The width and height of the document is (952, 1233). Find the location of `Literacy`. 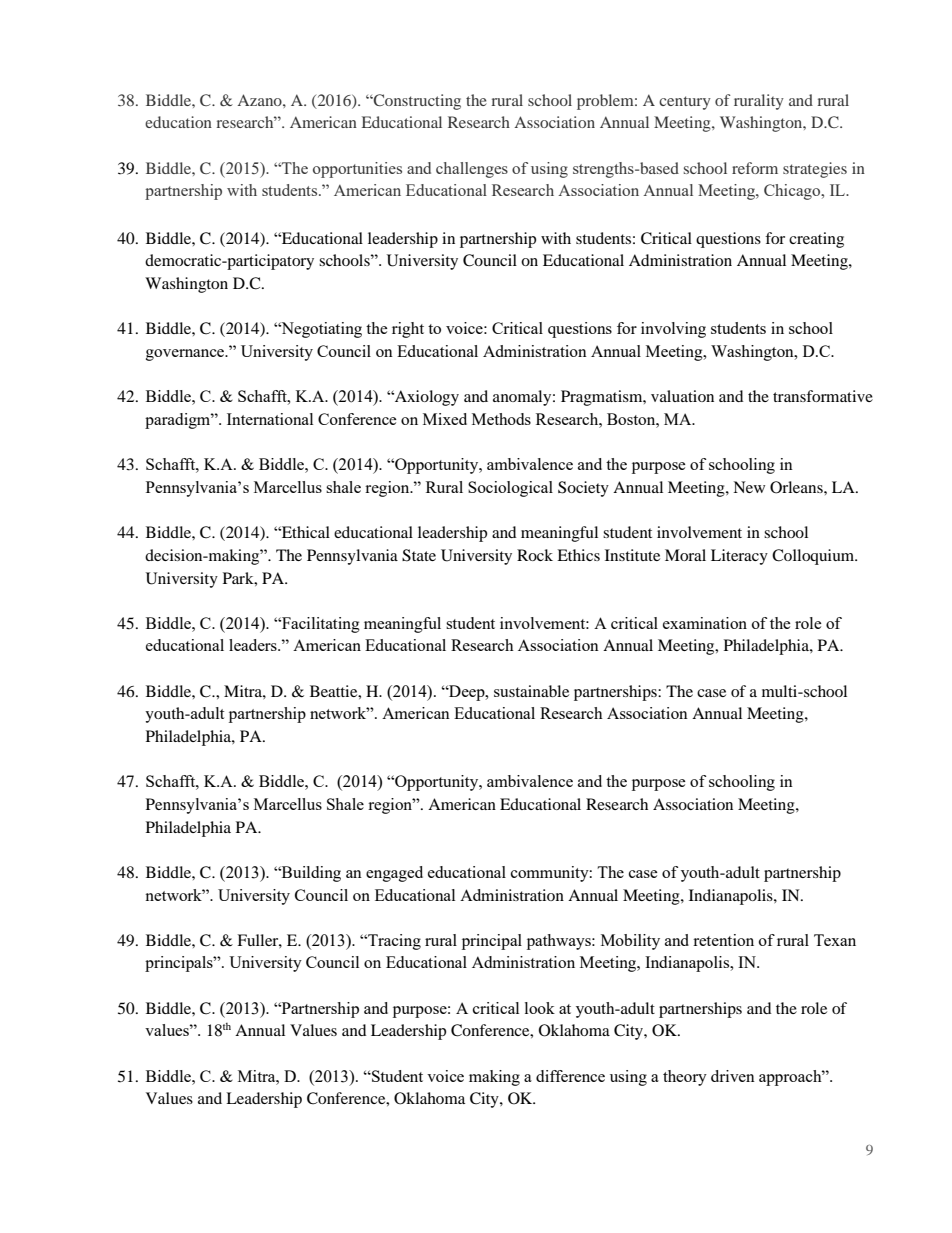

Literacy is located at coordinates (739, 557).
